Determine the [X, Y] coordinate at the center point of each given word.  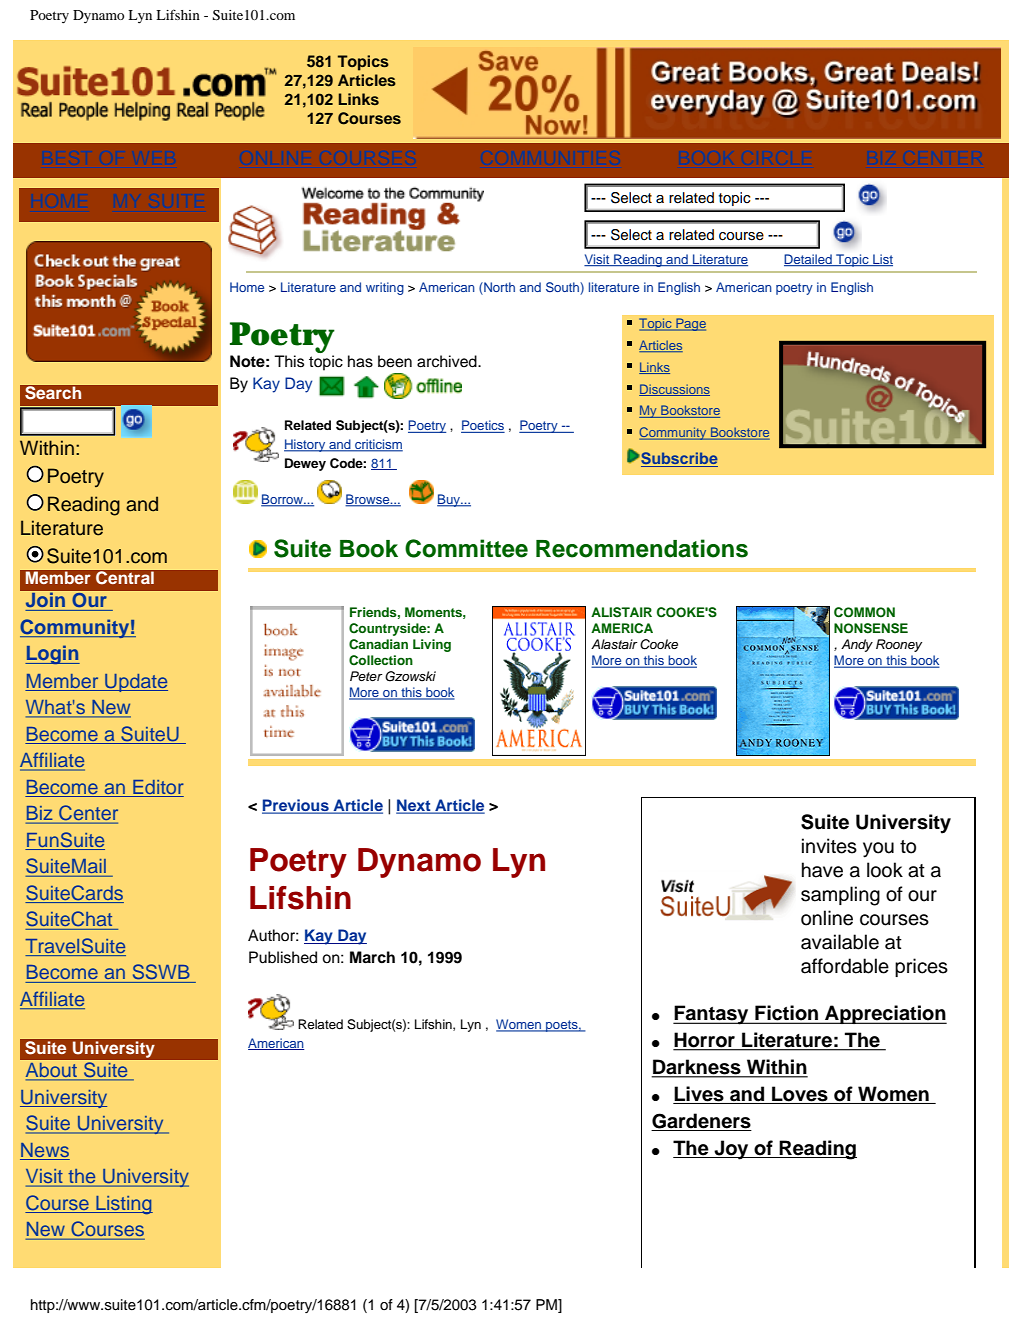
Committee [466, 548]
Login [52, 654]
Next [414, 806]
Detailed [809, 260]
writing [385, 288]
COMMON [864, 612]
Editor [158, 787]
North [498, 287]
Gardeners [701, 1121]
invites [829, 846]
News [45, 1150]
